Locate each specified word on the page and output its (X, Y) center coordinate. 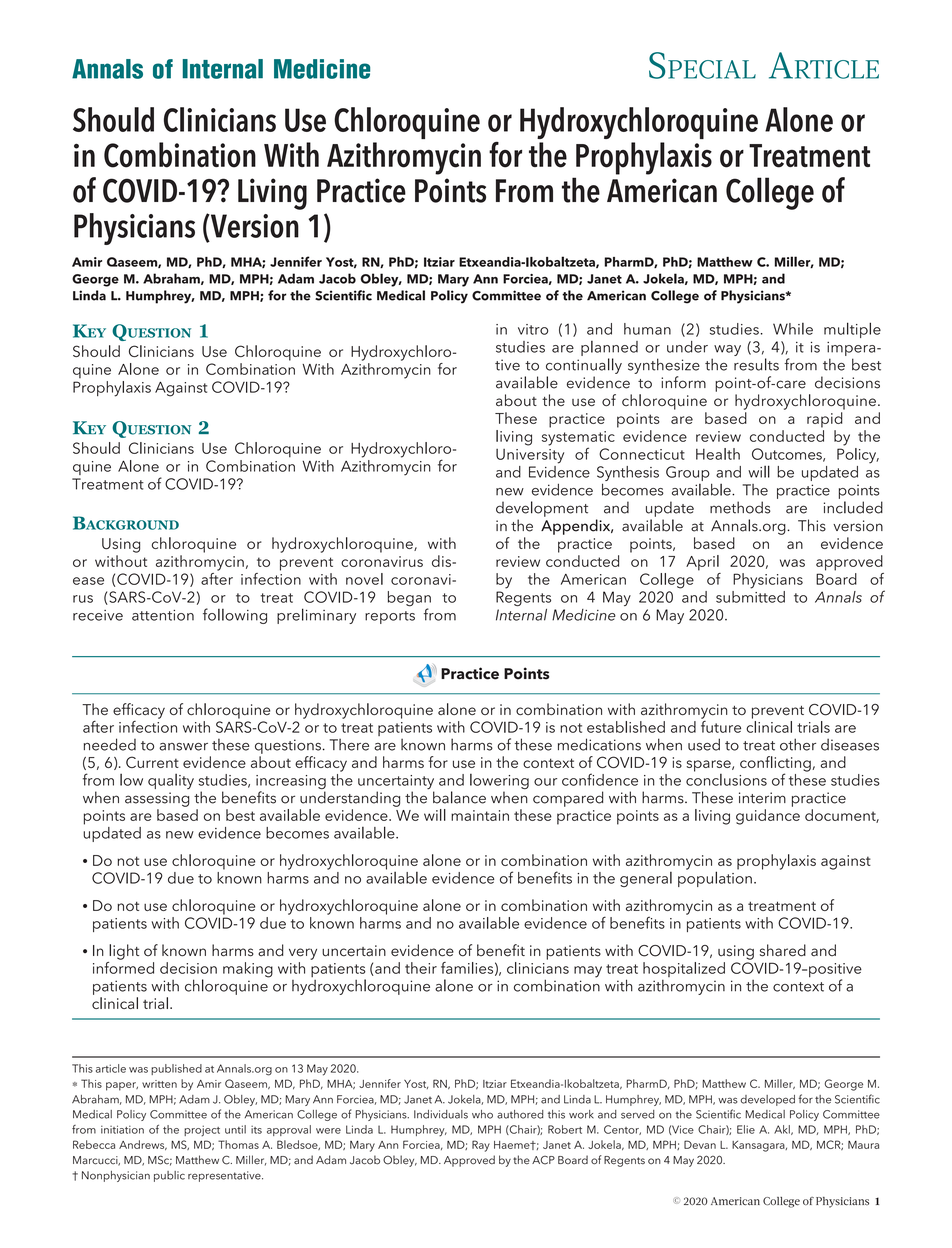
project (202, 1131)
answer (183, 747)
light (124, 952)
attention (163, 615)
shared (783, 950)
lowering (499, 783)
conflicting (776, 765)
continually (584, 366)
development (542, 509)
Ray (481, 1146)
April (702, 563)
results (756, 364)
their (421, 968)
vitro (533, 329)
